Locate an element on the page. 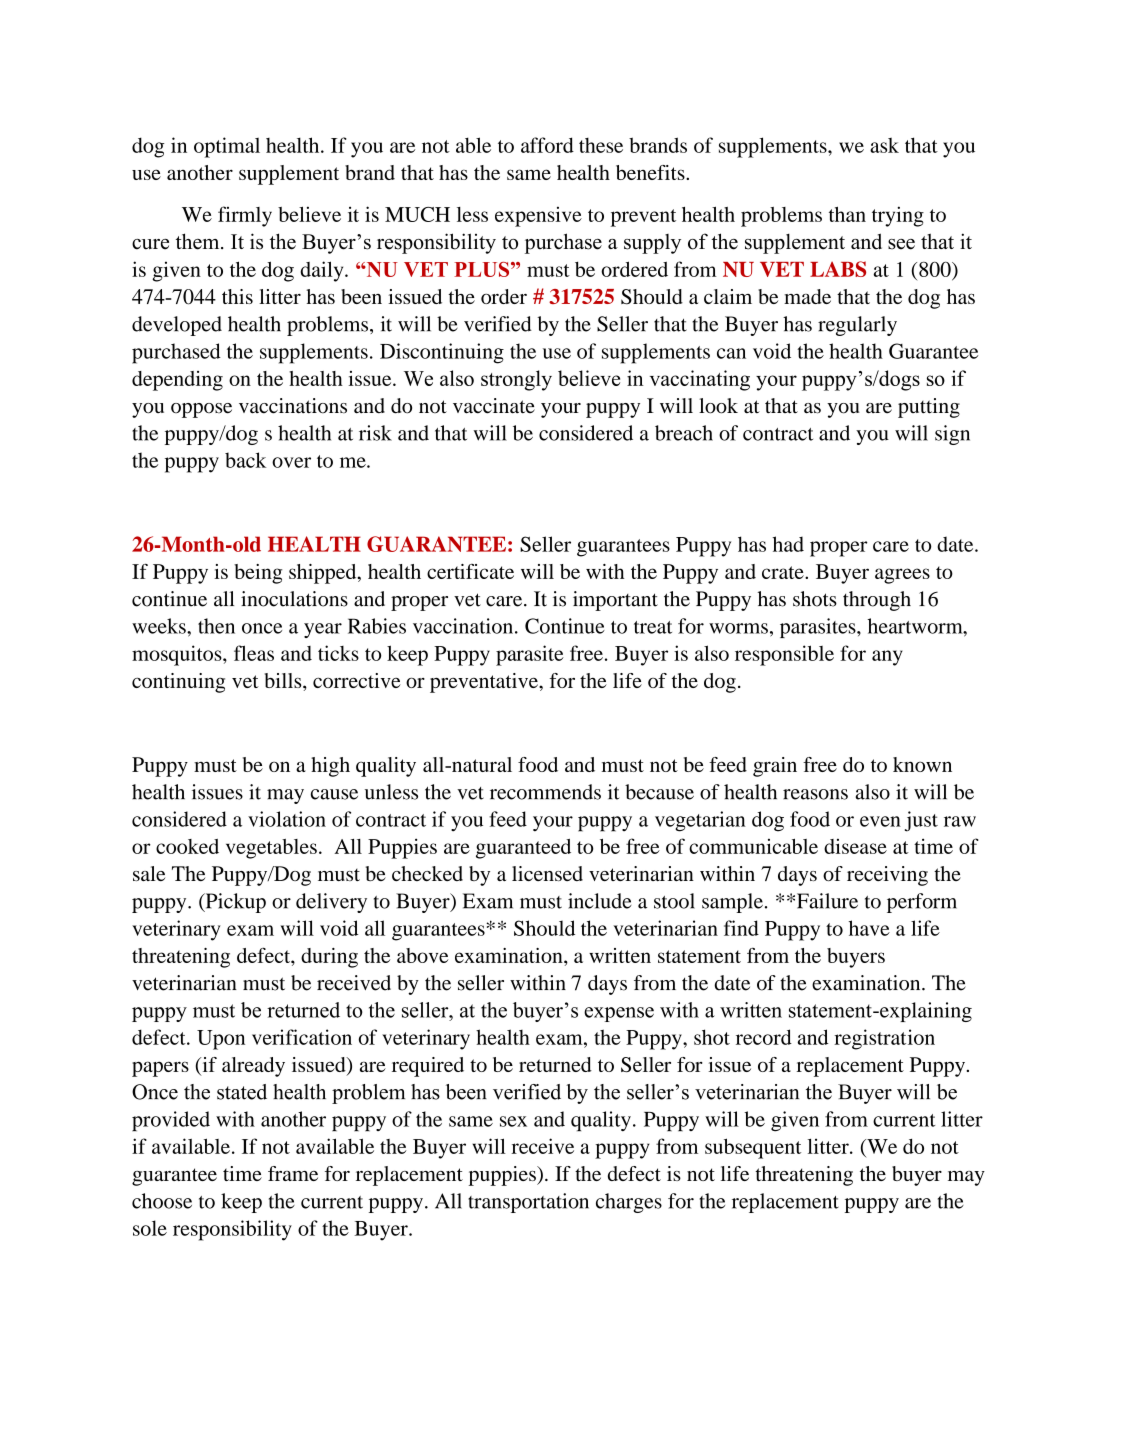 This page has height=1451, width=1121. treat is located at coordinates (653, 627).
